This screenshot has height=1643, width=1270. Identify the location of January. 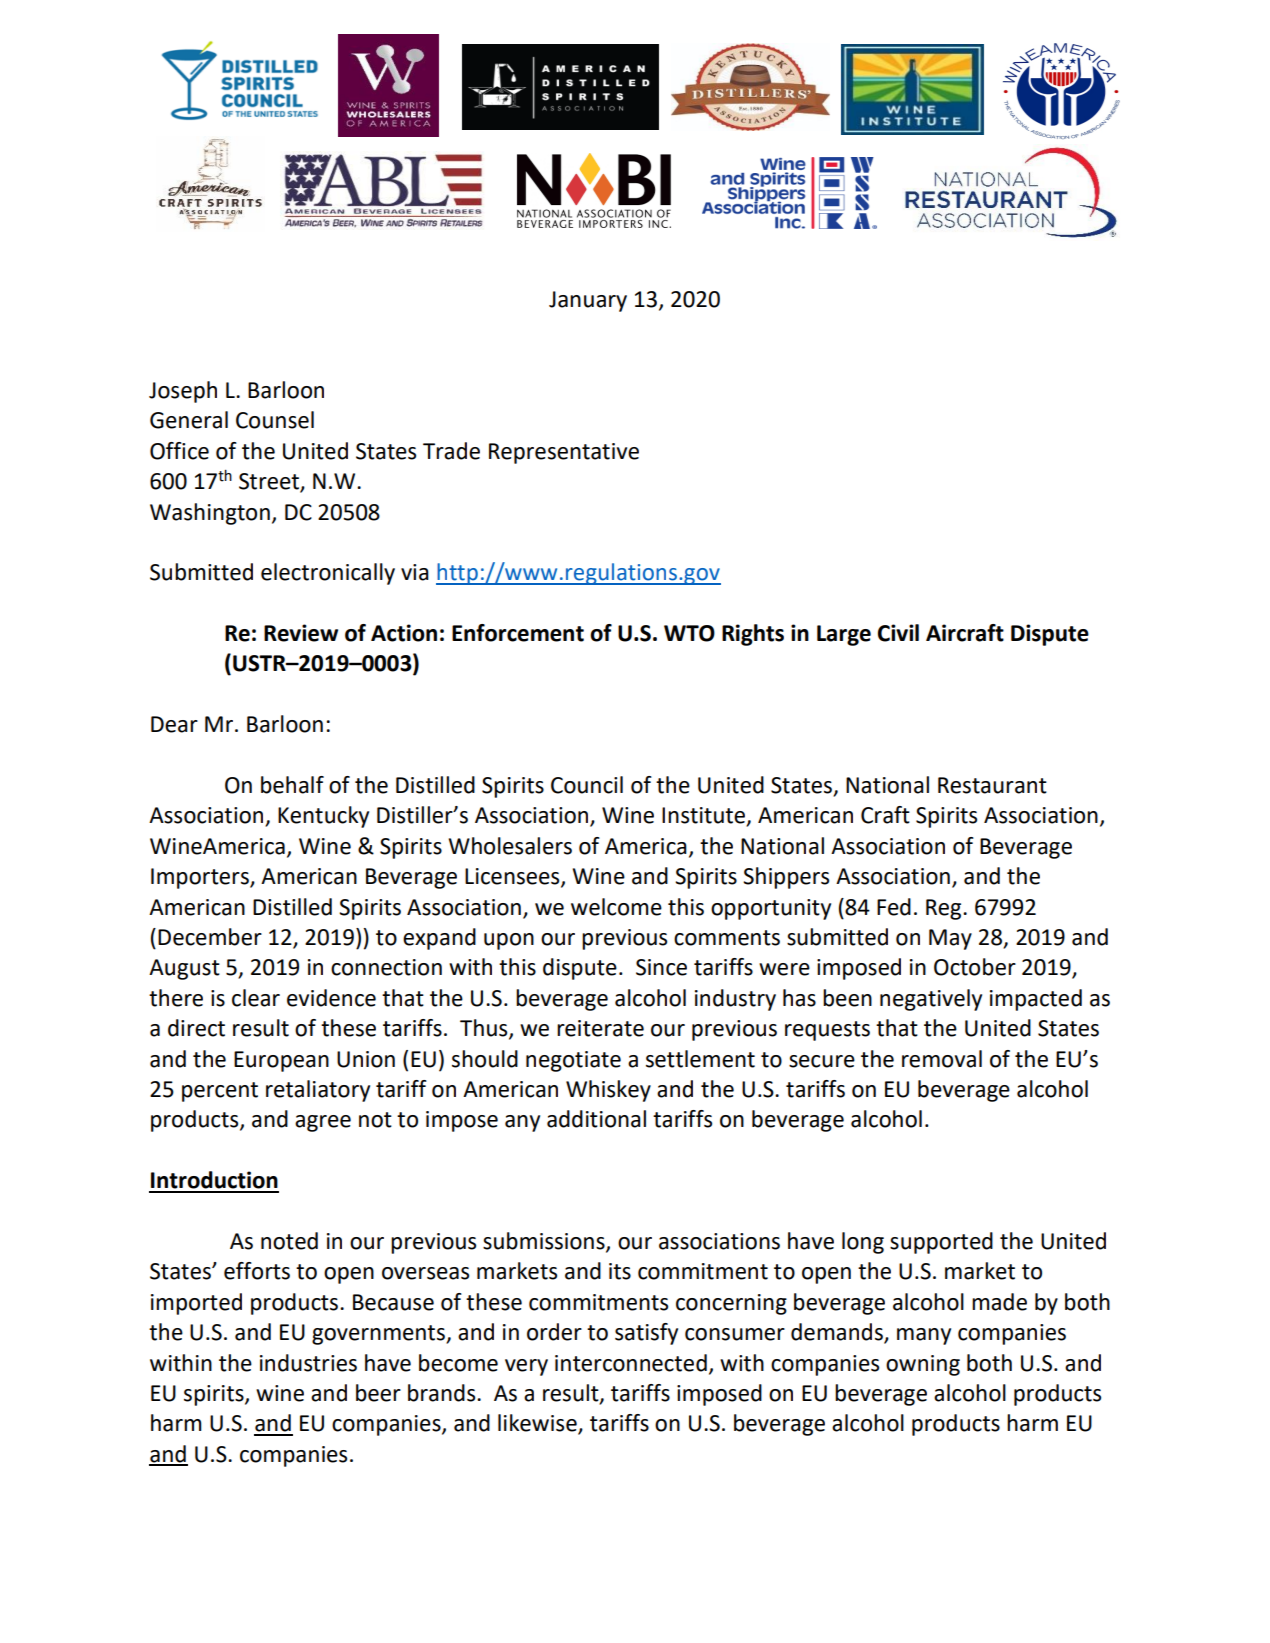
(588, 301).
